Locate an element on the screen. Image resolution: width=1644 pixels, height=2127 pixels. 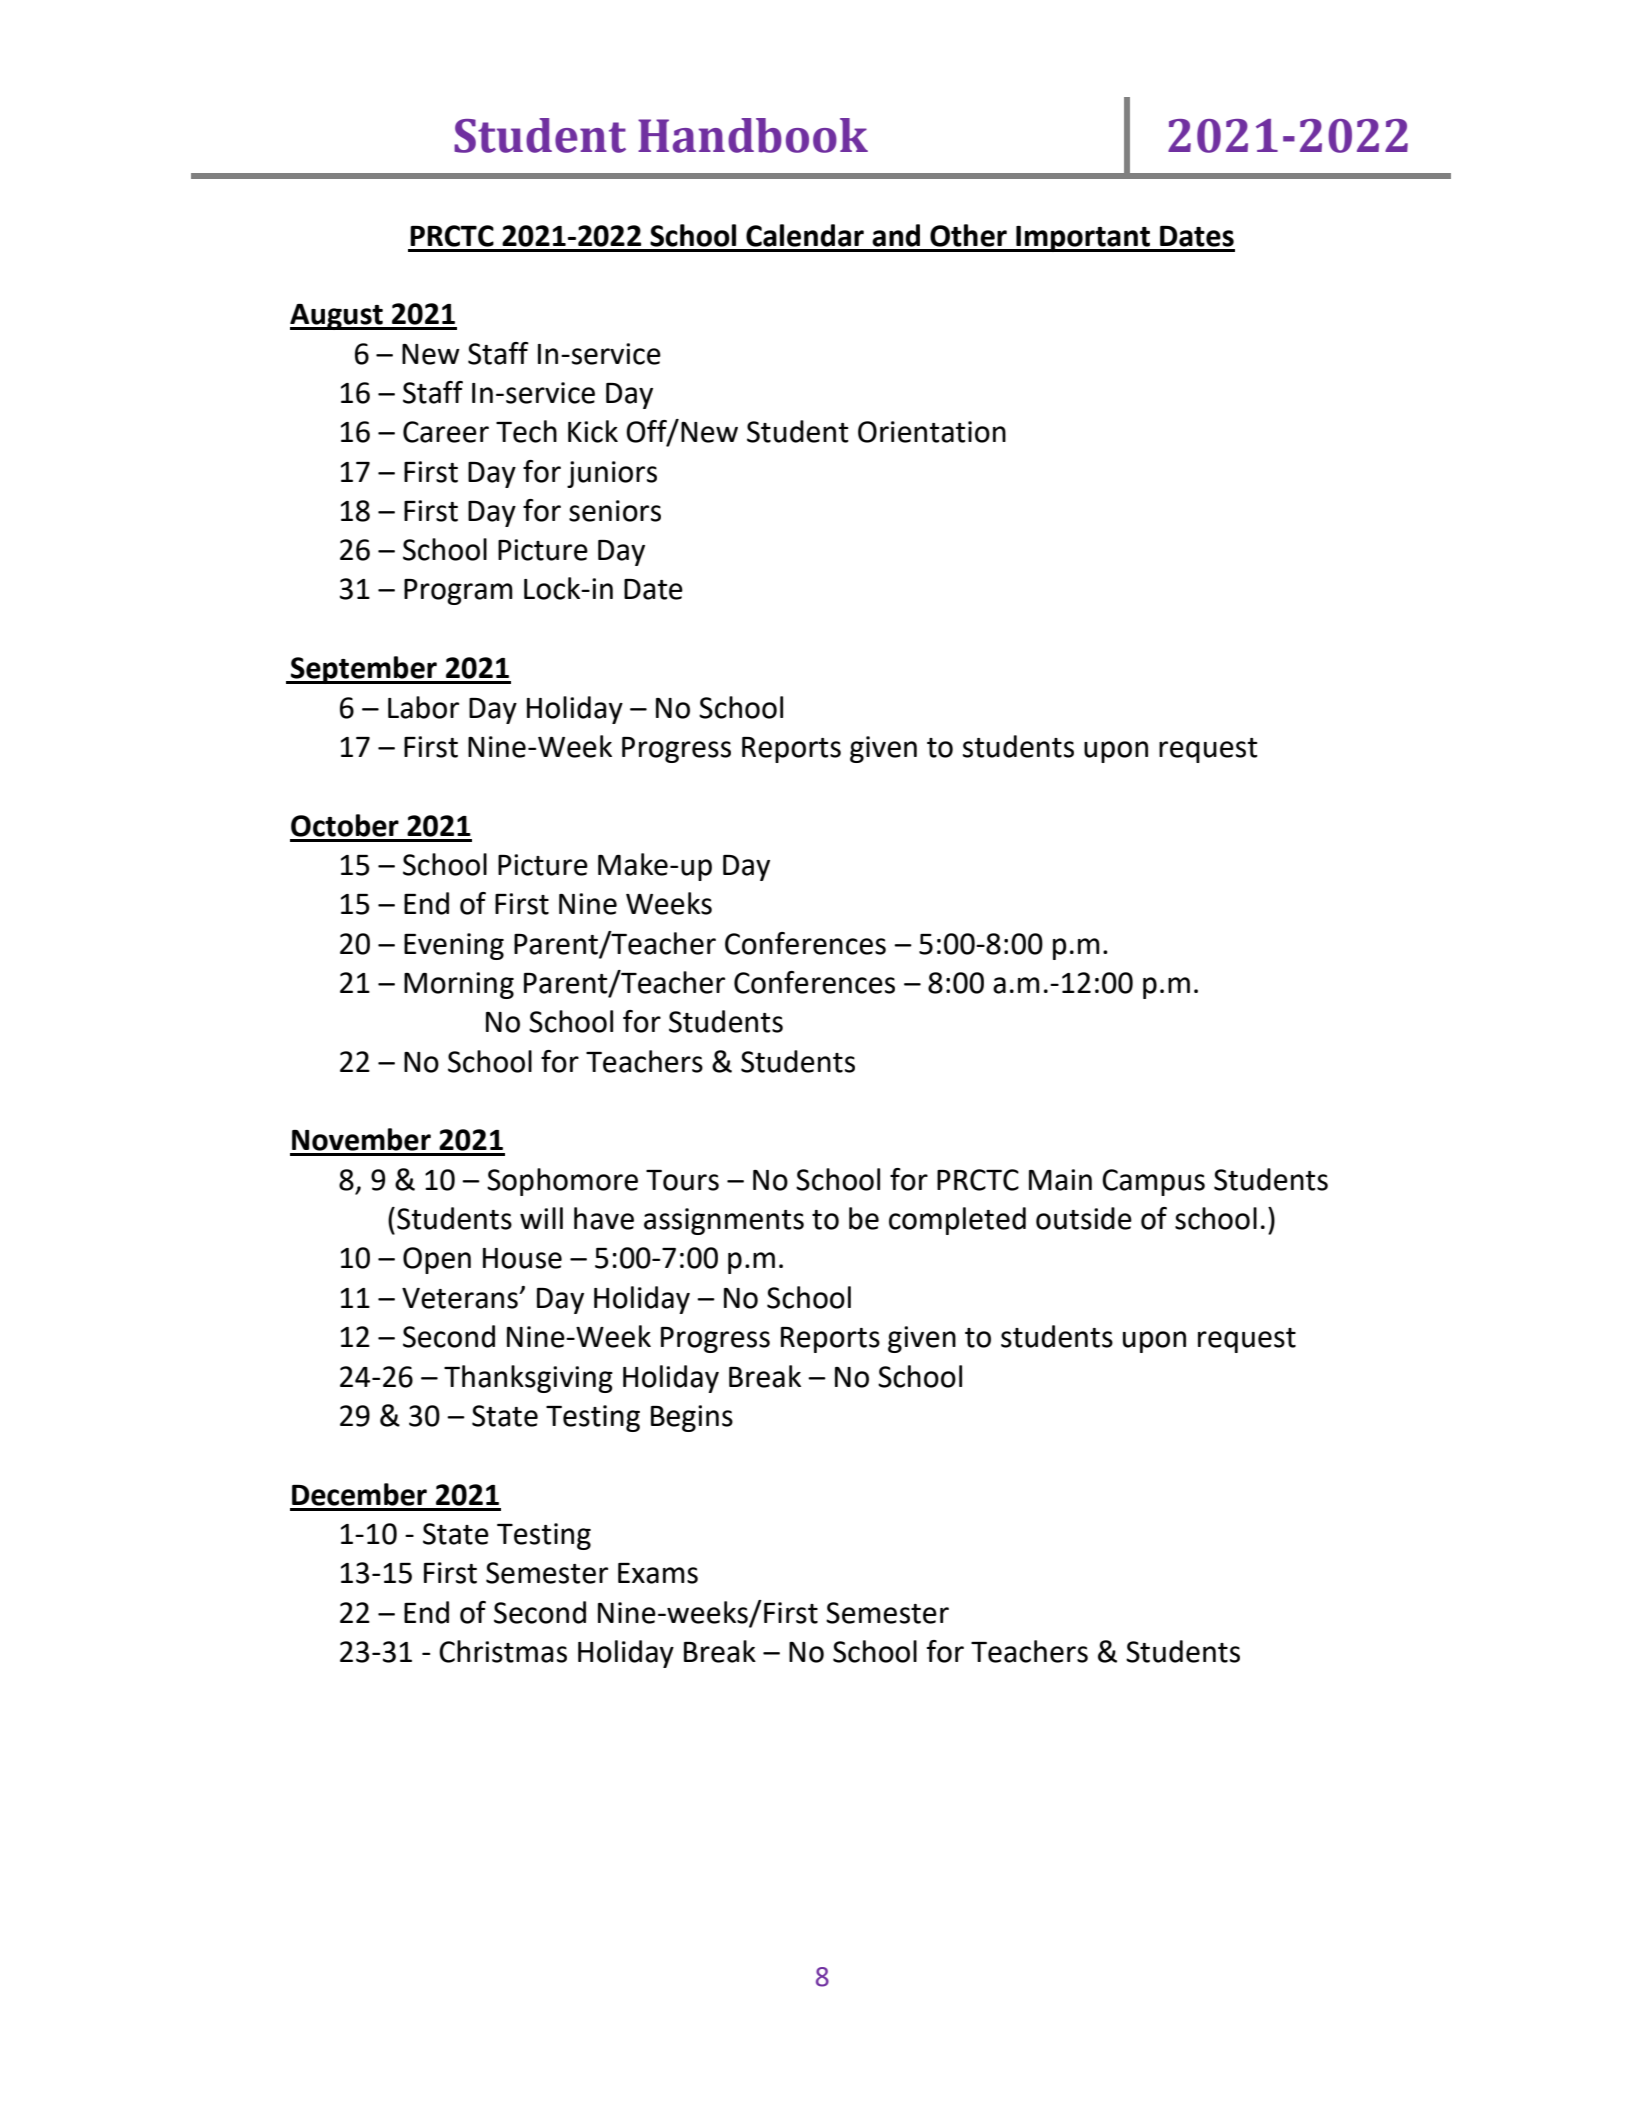
Important is located at coordinates (1083, 239).
